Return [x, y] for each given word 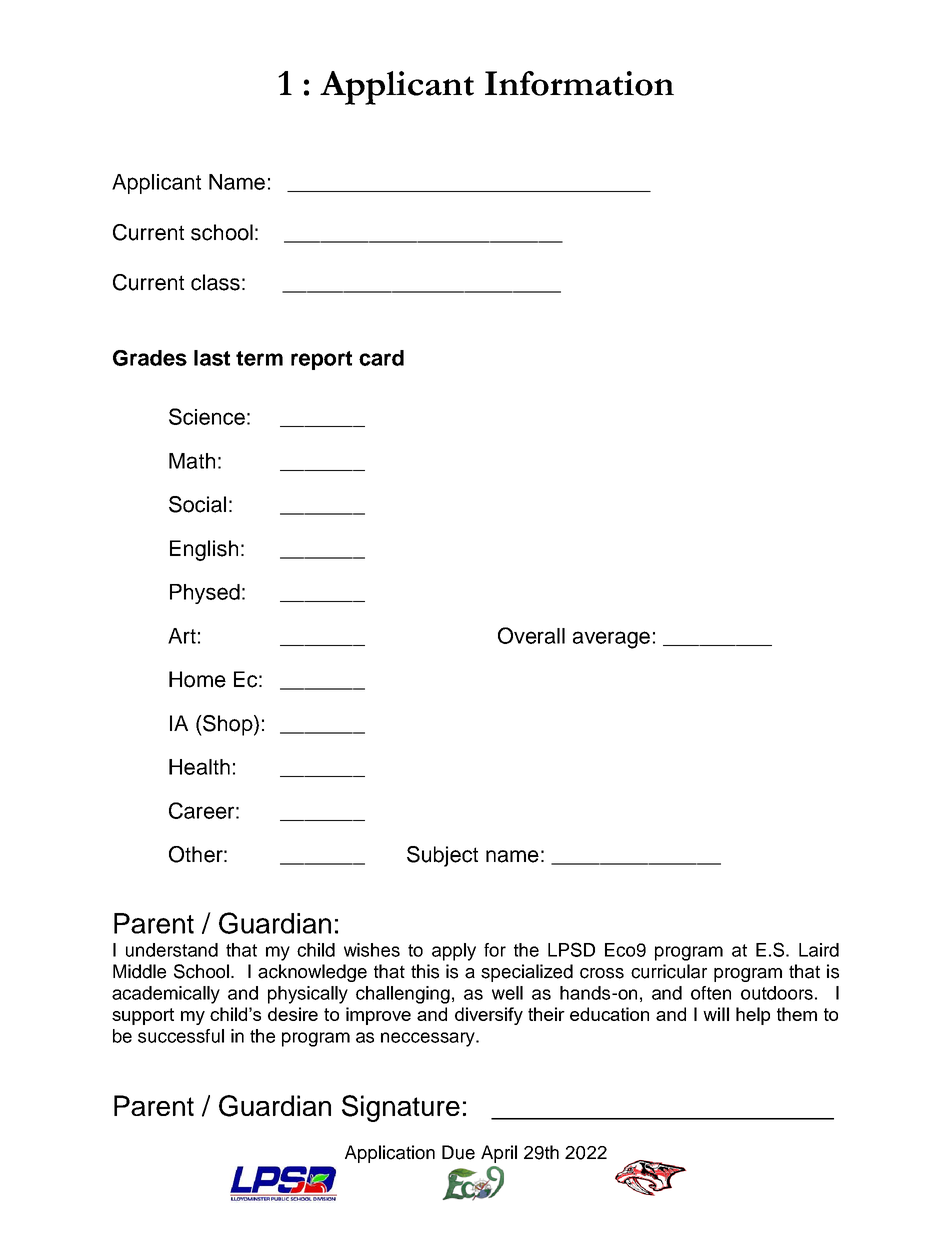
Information [579, 83]
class [215, 282]
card [381, 358]
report [321, 360]
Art [182, 636]
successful [181, 1036]
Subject [442, 856]
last [212, 358]
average [611, 640]
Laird [819, 950]
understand [172, 950]
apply [454, 952]
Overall [531, 635]
